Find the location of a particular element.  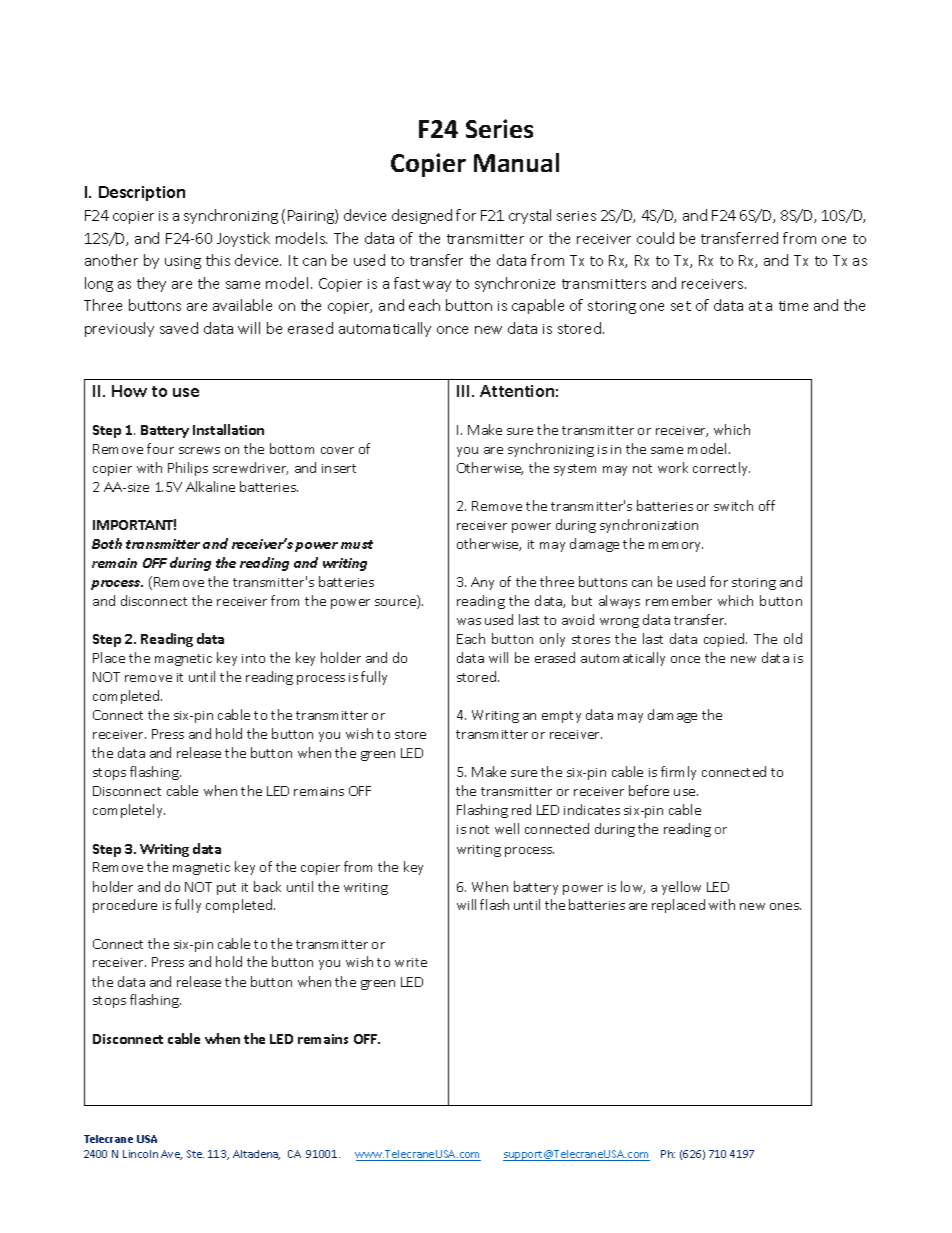

Alkaline is located at coordinates (210, 486).
